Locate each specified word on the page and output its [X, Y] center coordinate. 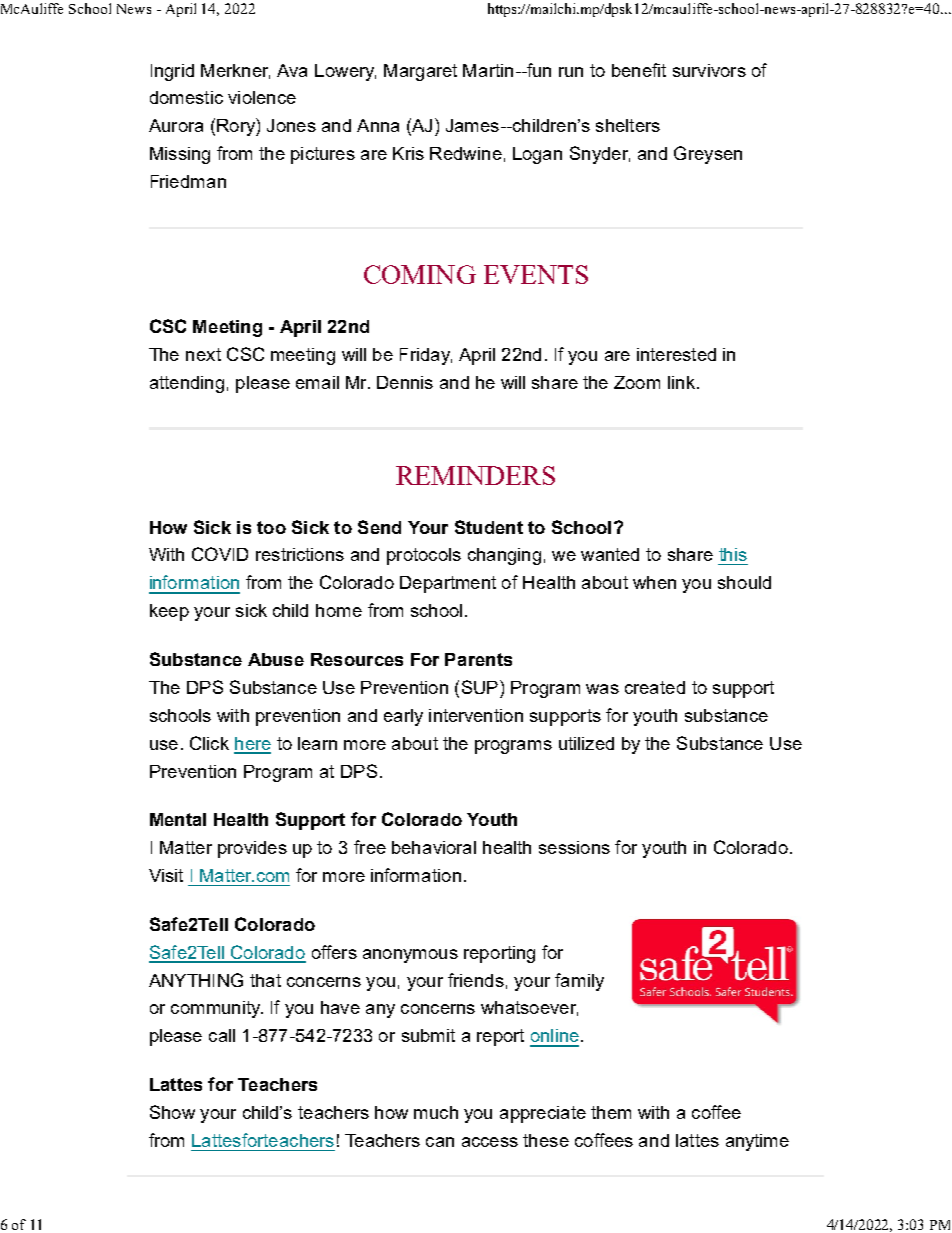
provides [252, 849]
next [203, 354]
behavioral [434, 847]
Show [172, 1112]
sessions [574, 847]
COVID [220, 554]
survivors [709, 70]
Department [448, 584]
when [654, 582]
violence [262, 97]
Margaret [420, 72]
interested [676, 354]
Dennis [405, 382]
